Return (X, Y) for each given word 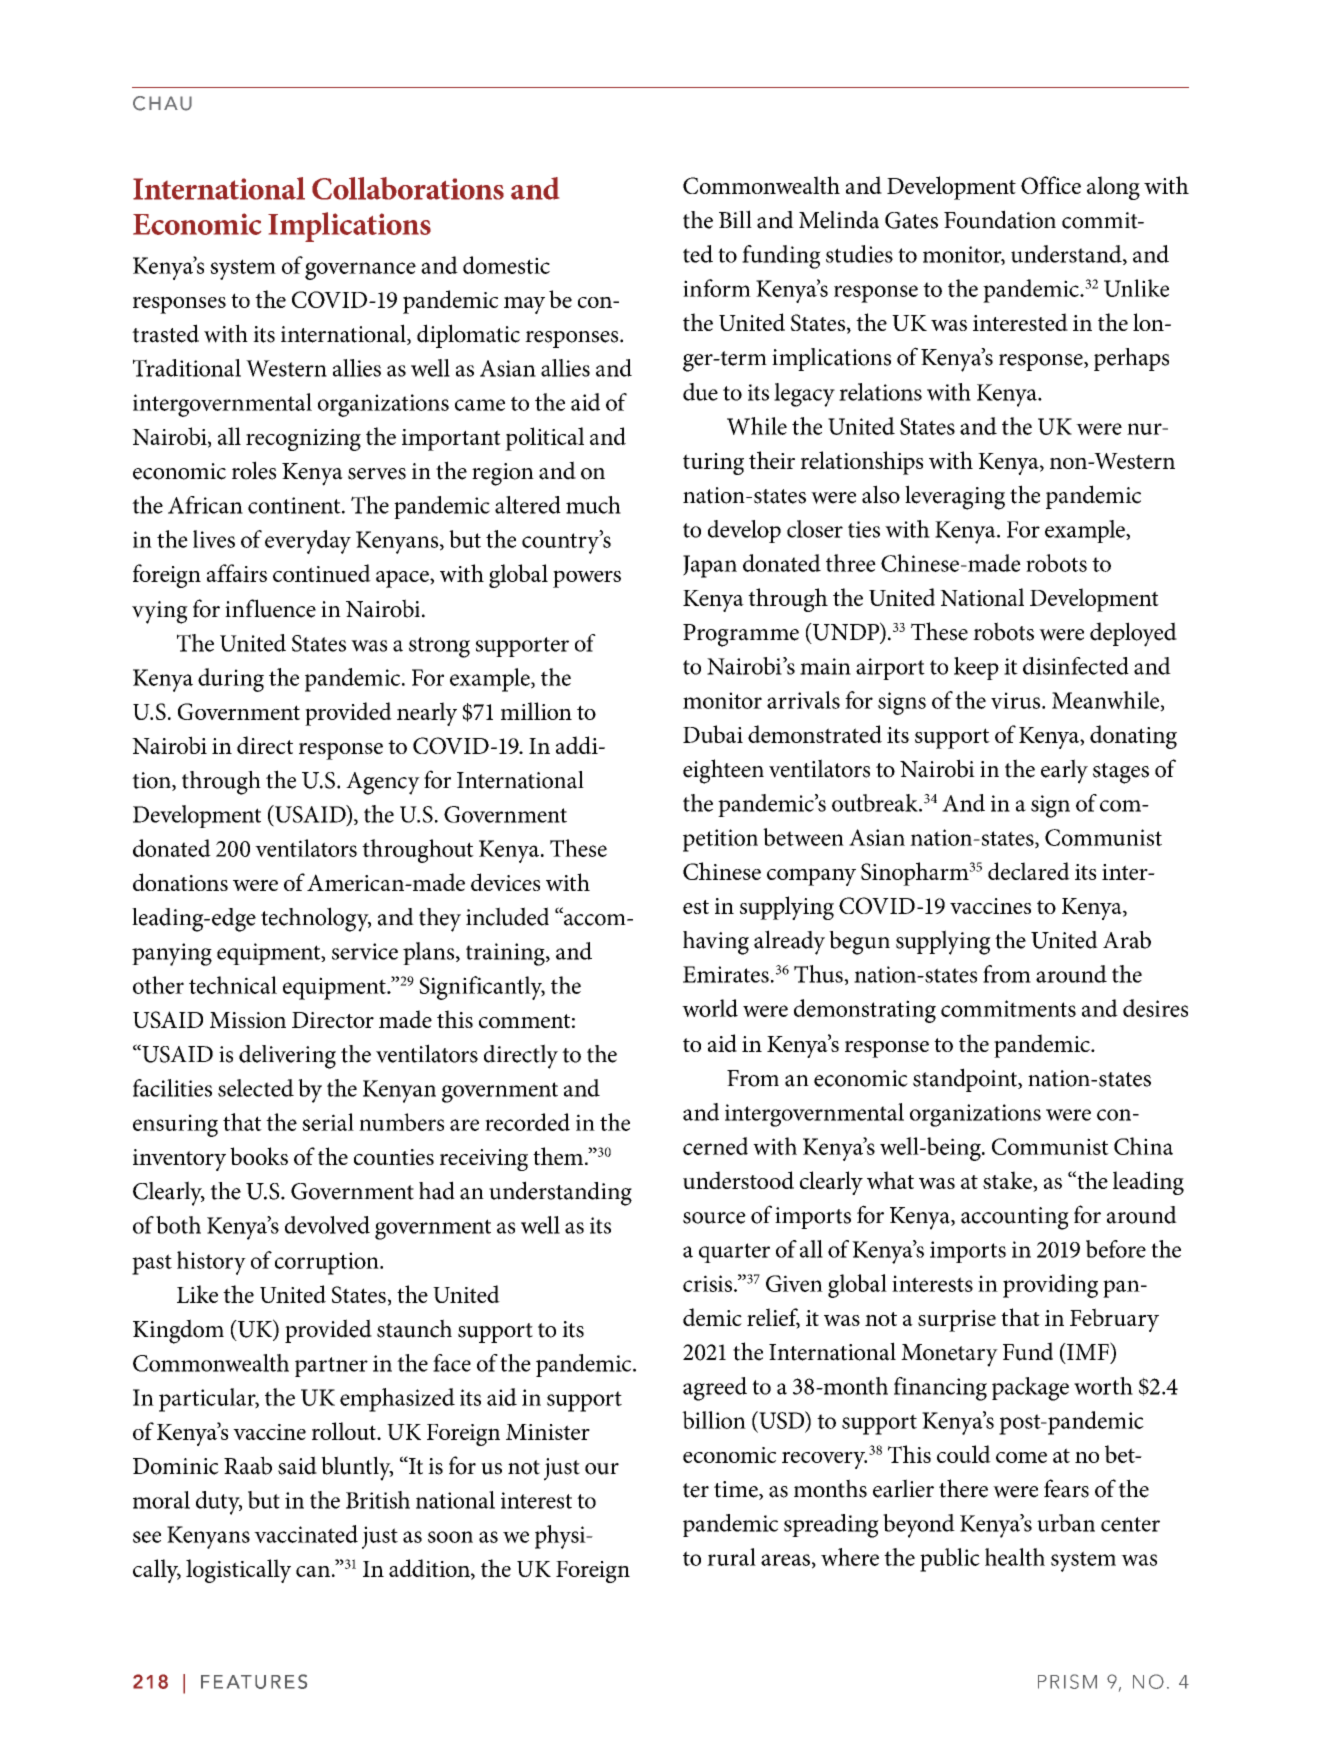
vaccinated (306, 1534)
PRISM (1067, 1681)
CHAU (162, 103)
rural (731, 1557)
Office (1051, 185)
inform (717, 288)
